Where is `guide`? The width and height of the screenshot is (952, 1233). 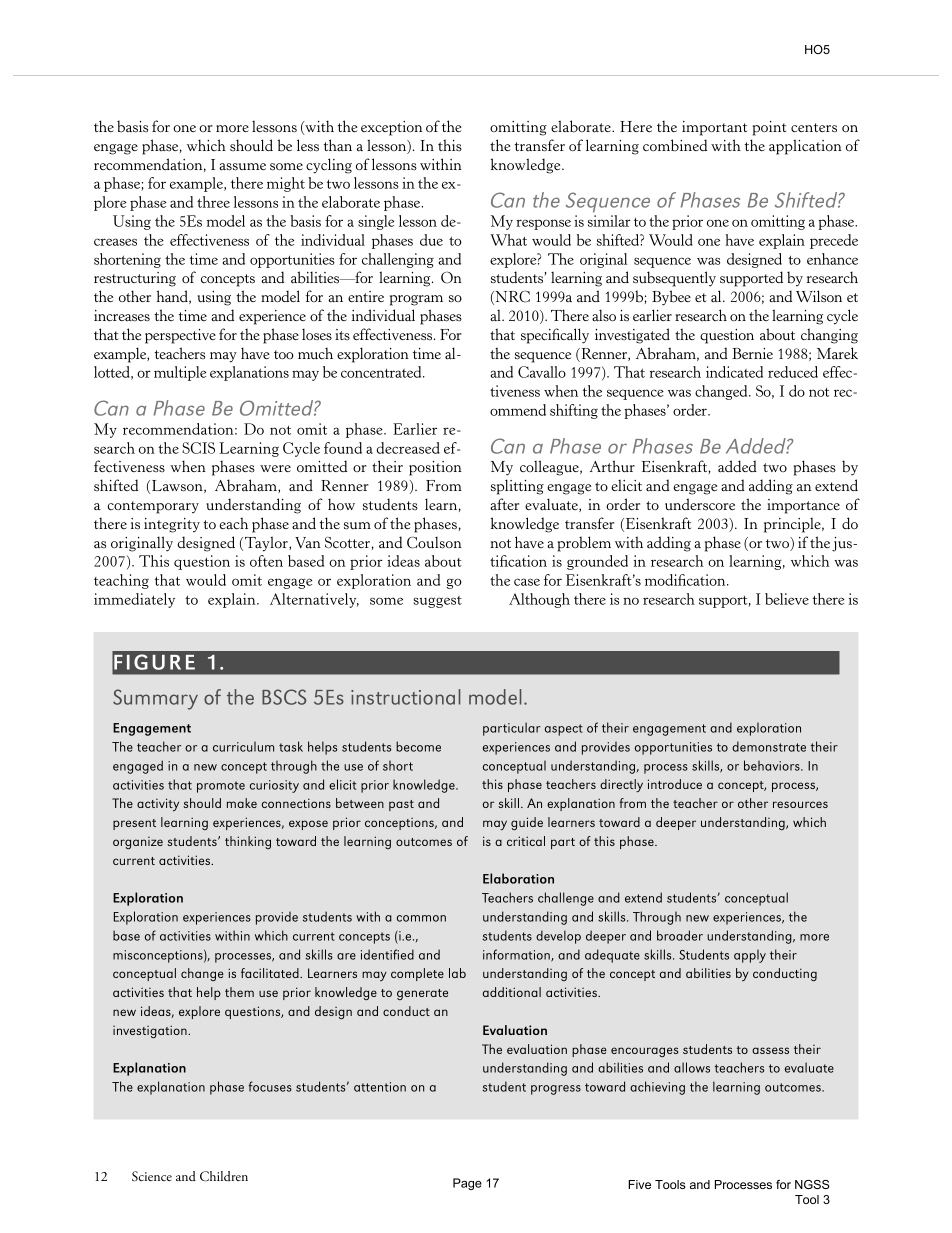 guide is located at coordinates (527, 824).
